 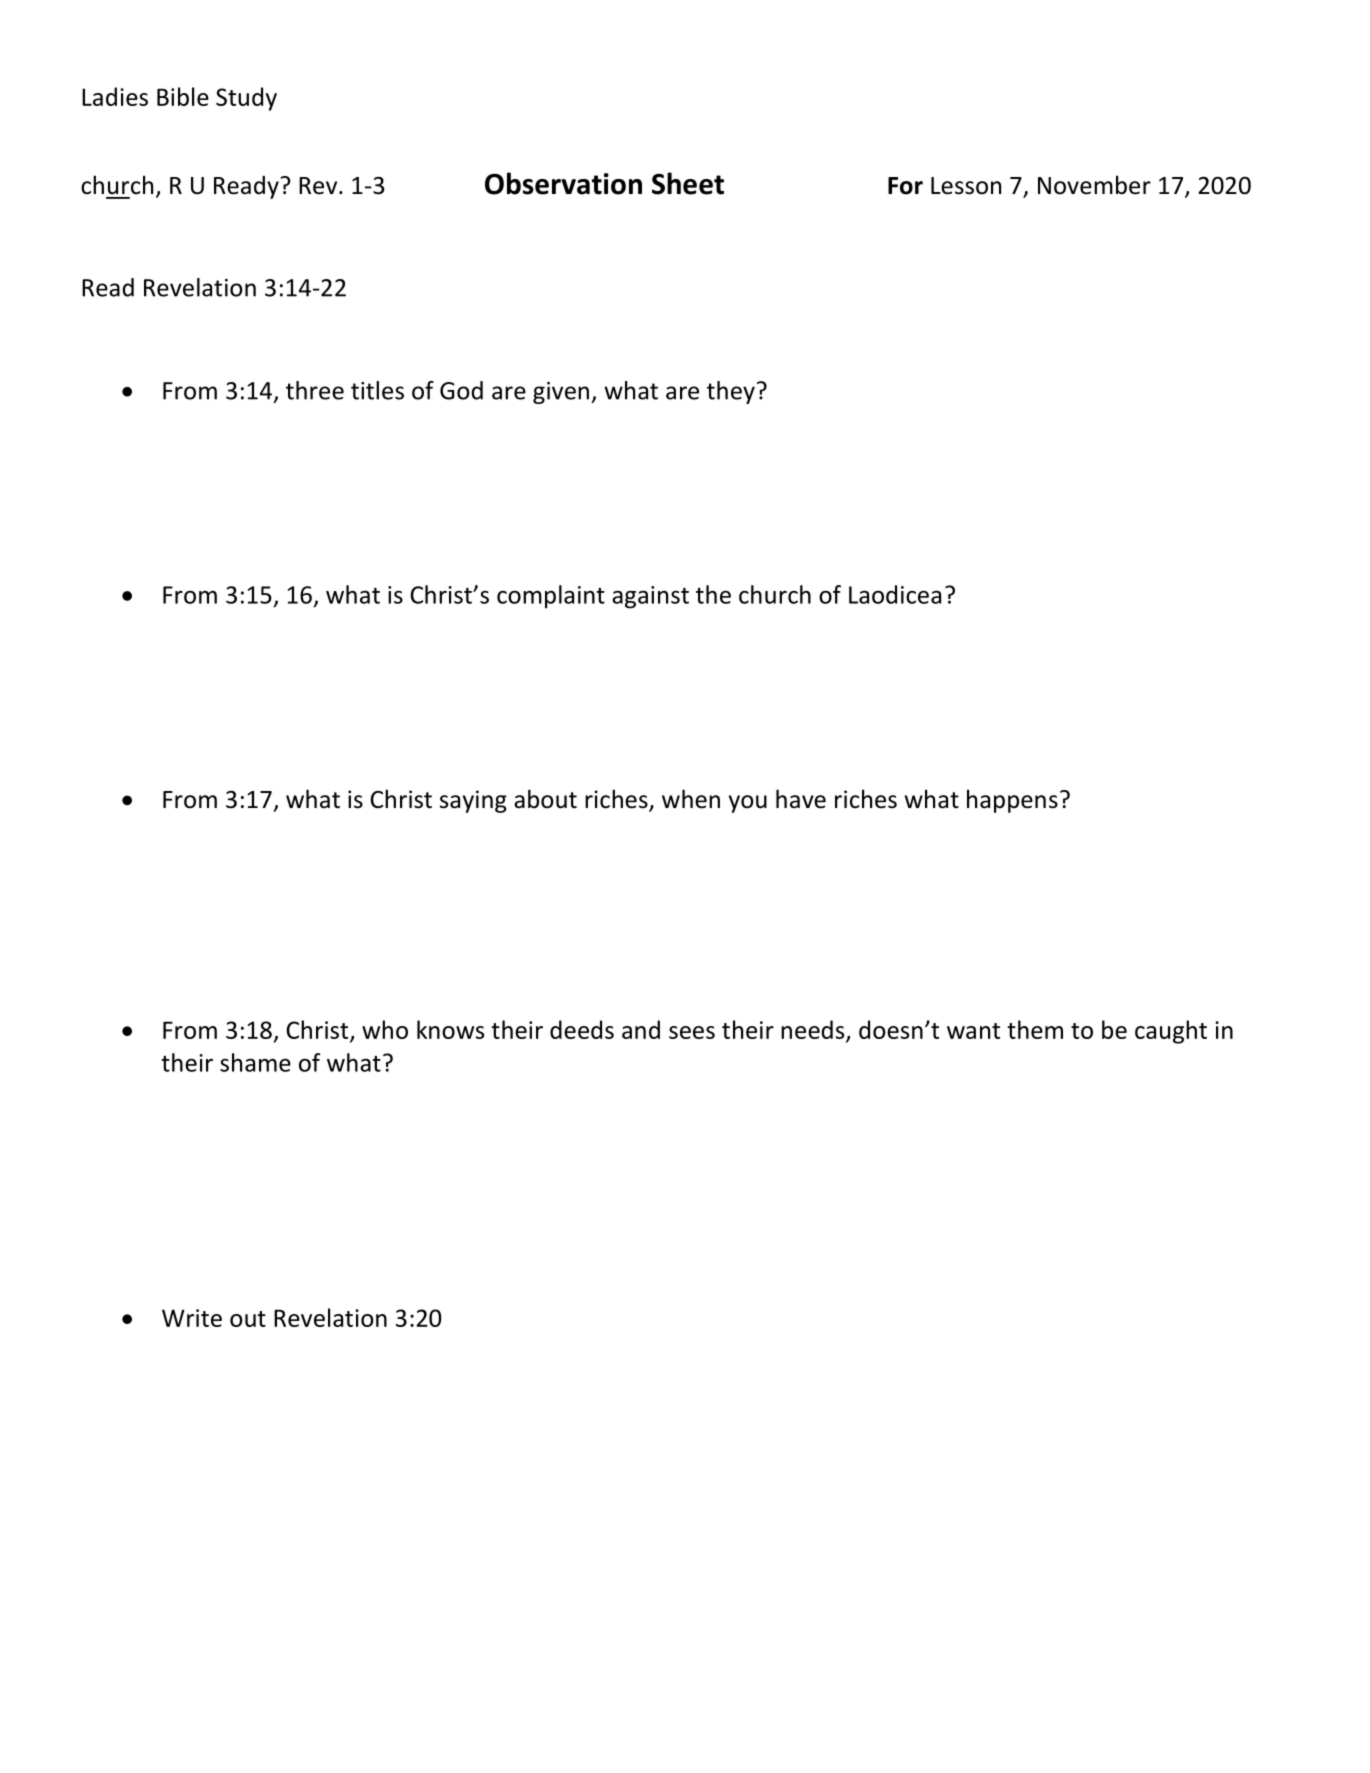 I want to click on against, so click(x=650, y=597).
